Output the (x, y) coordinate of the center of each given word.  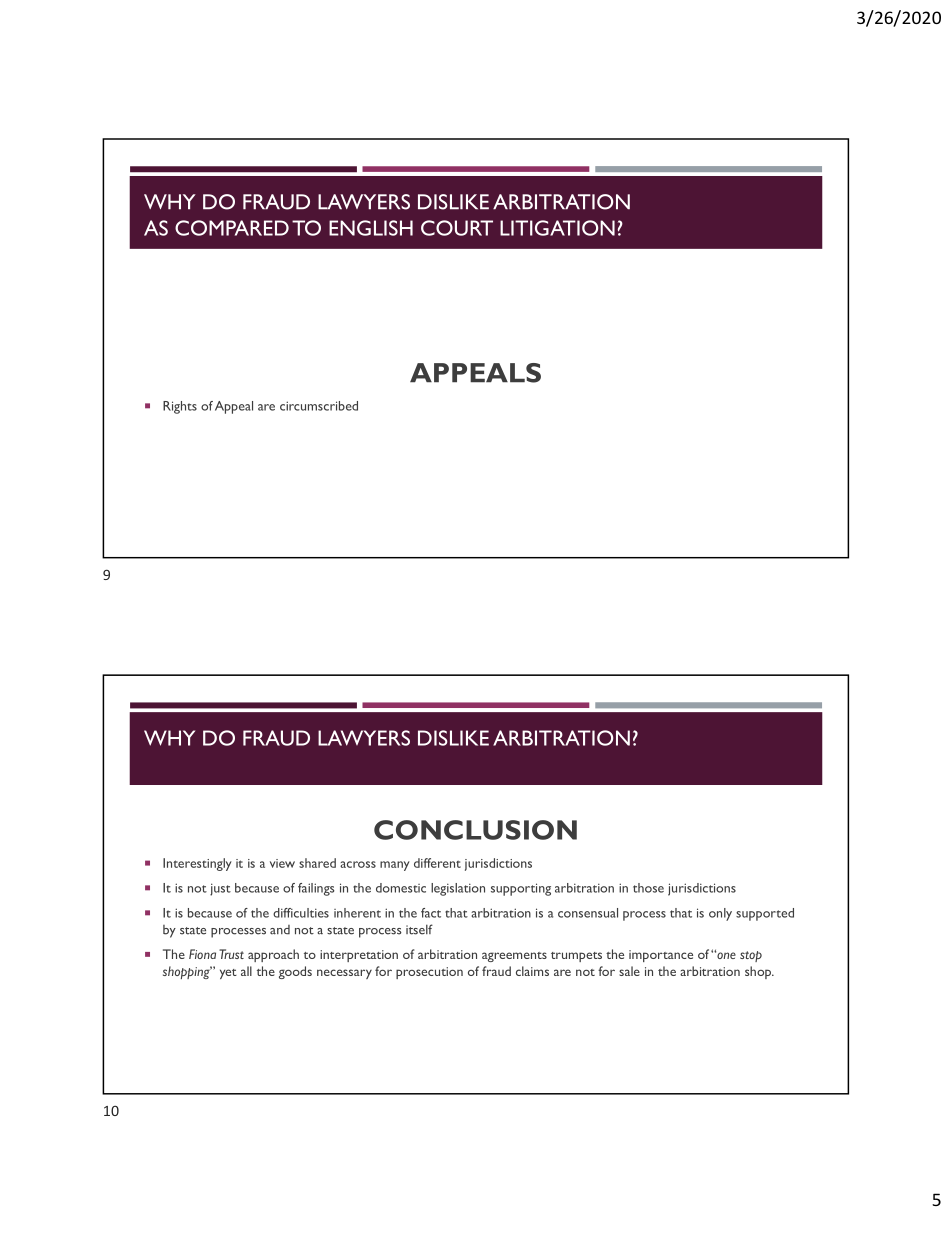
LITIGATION (557, 228)
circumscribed (319, 406)
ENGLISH (371, 228)
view (282, 863)
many (395, 866)
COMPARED (232, 228)
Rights (180, 407)
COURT (457, 228)
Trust (231, 954)
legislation (458, 889)
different (437, 863)
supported (765, 914)
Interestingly (197, 864)
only (720, 914)
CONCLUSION (475, 830)
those (648, 888)
